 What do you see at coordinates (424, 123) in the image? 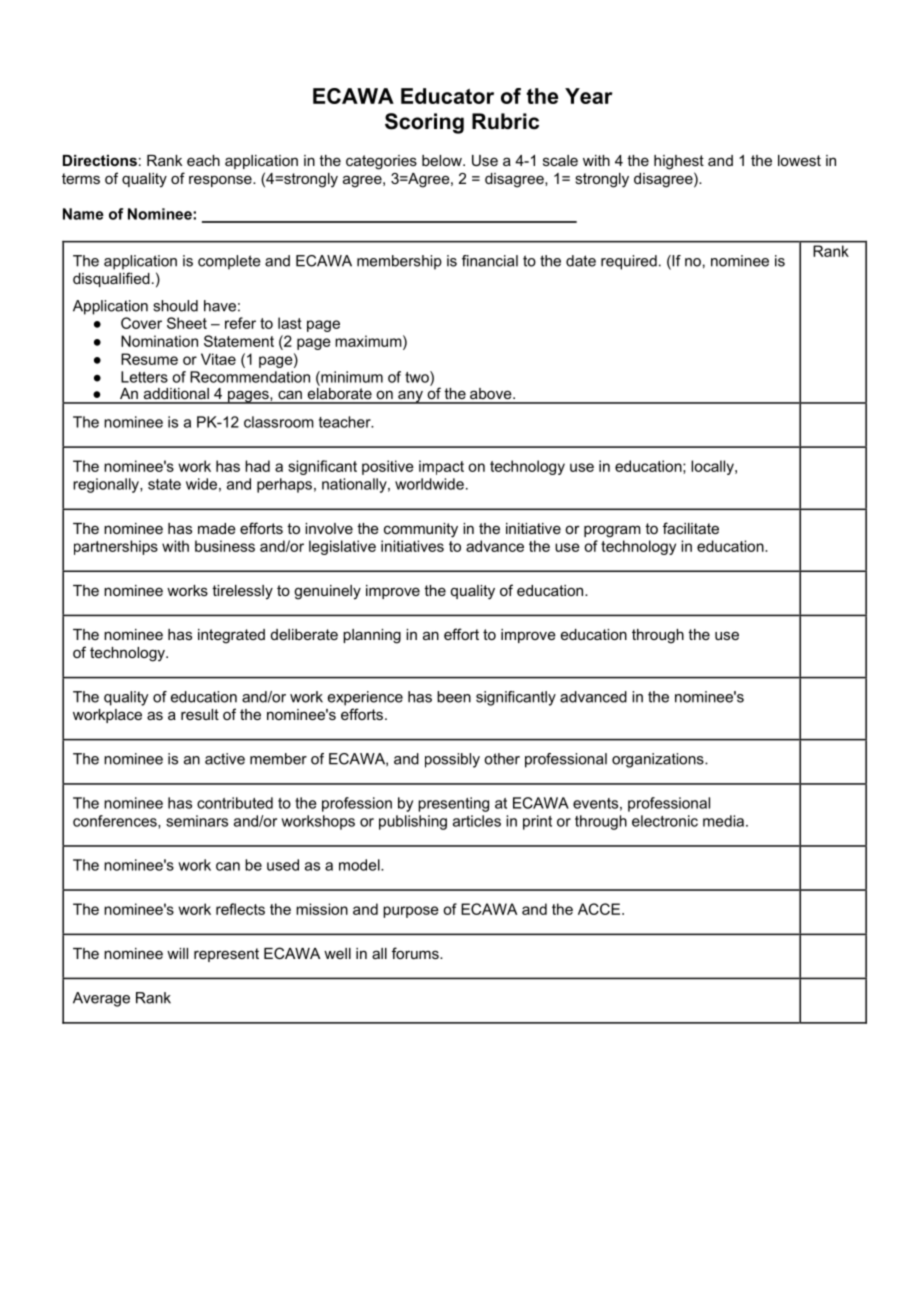
I see `Scoring` at bounding box center [424, 123].
